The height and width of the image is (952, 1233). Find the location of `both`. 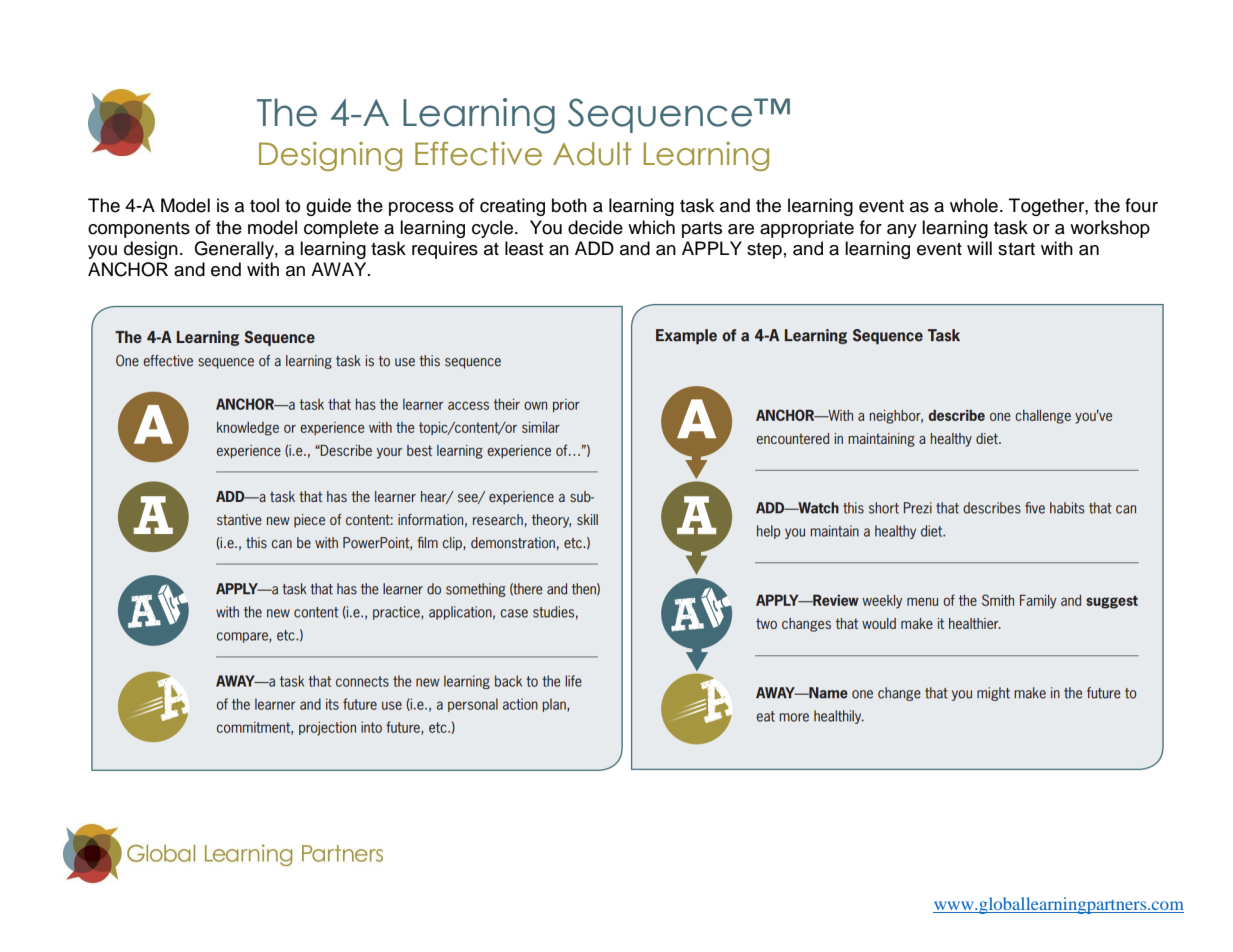

both is located at coordinates (569, 205).
